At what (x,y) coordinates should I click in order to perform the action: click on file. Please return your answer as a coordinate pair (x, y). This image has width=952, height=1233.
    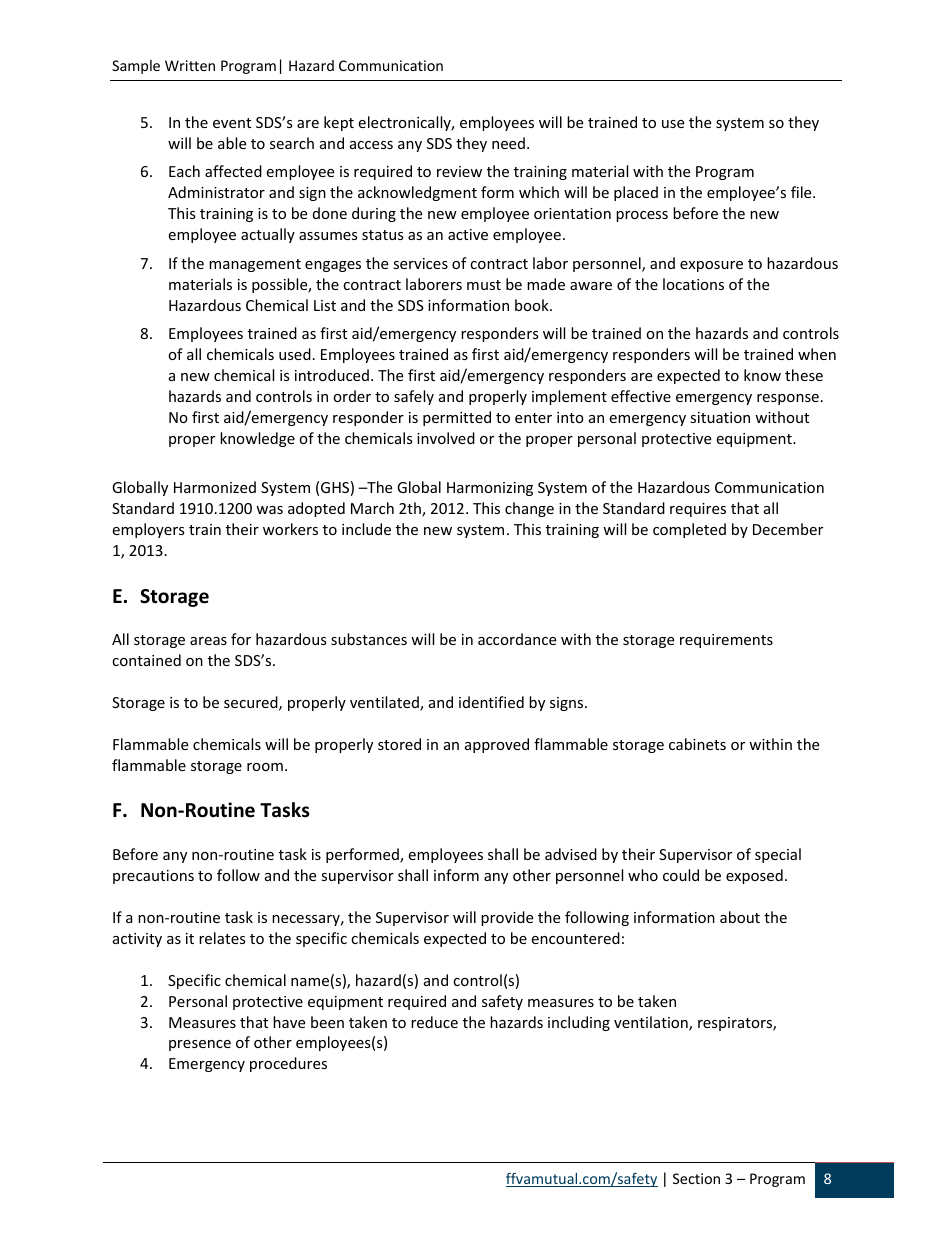
    Looking at the image, I should click on (802, 192).
